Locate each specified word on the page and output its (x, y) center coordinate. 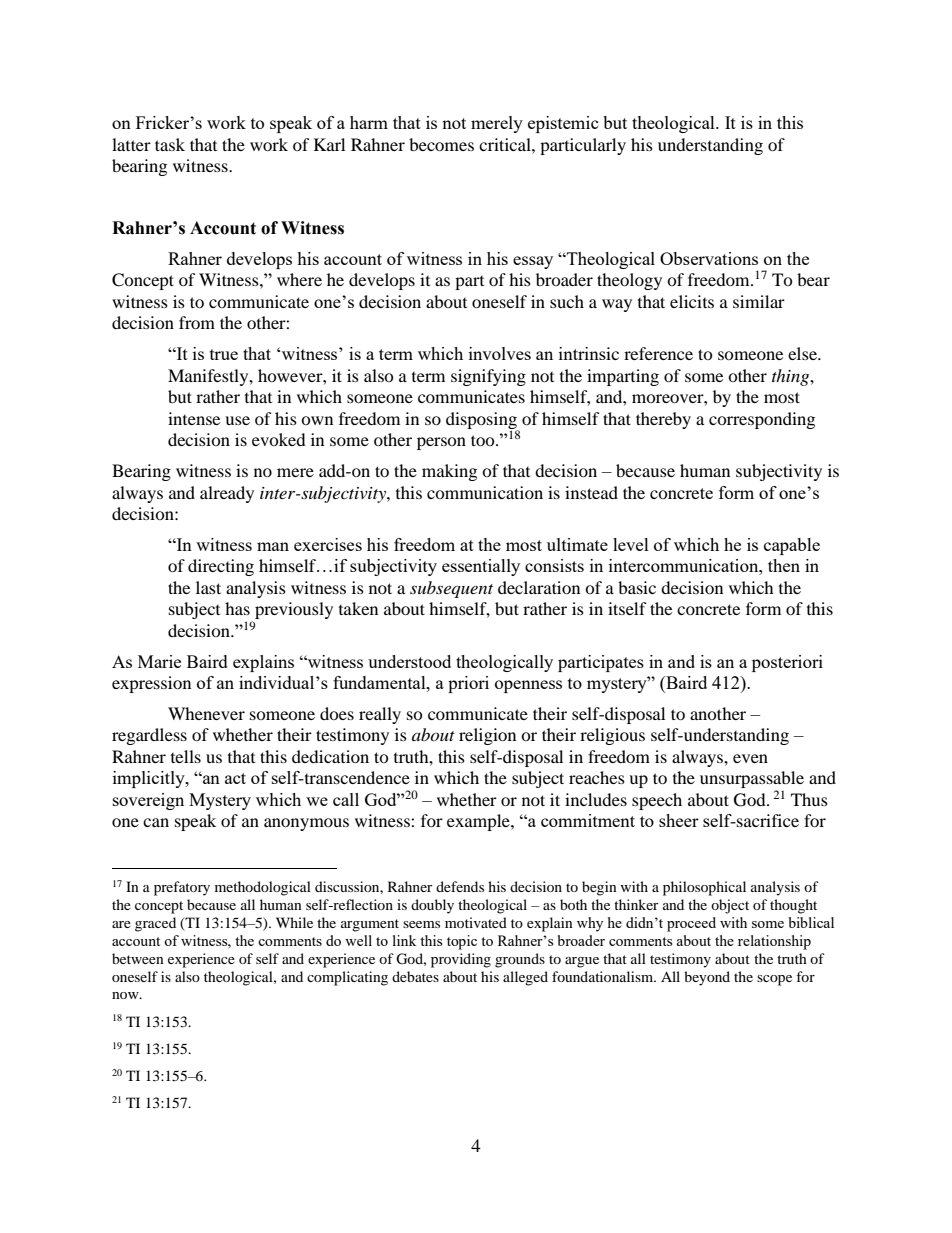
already (227, 494)
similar (759, 301)
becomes (441, 144)
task (170, 144)
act (235, 778)
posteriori (787, 663)
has (237, 608)
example (479, 822)
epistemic (563, 124)
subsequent (451, 589)
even (750, 758)
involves (500, 353)
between (138, 958)
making (449, 472)
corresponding (762, 420)
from (197, 322)
